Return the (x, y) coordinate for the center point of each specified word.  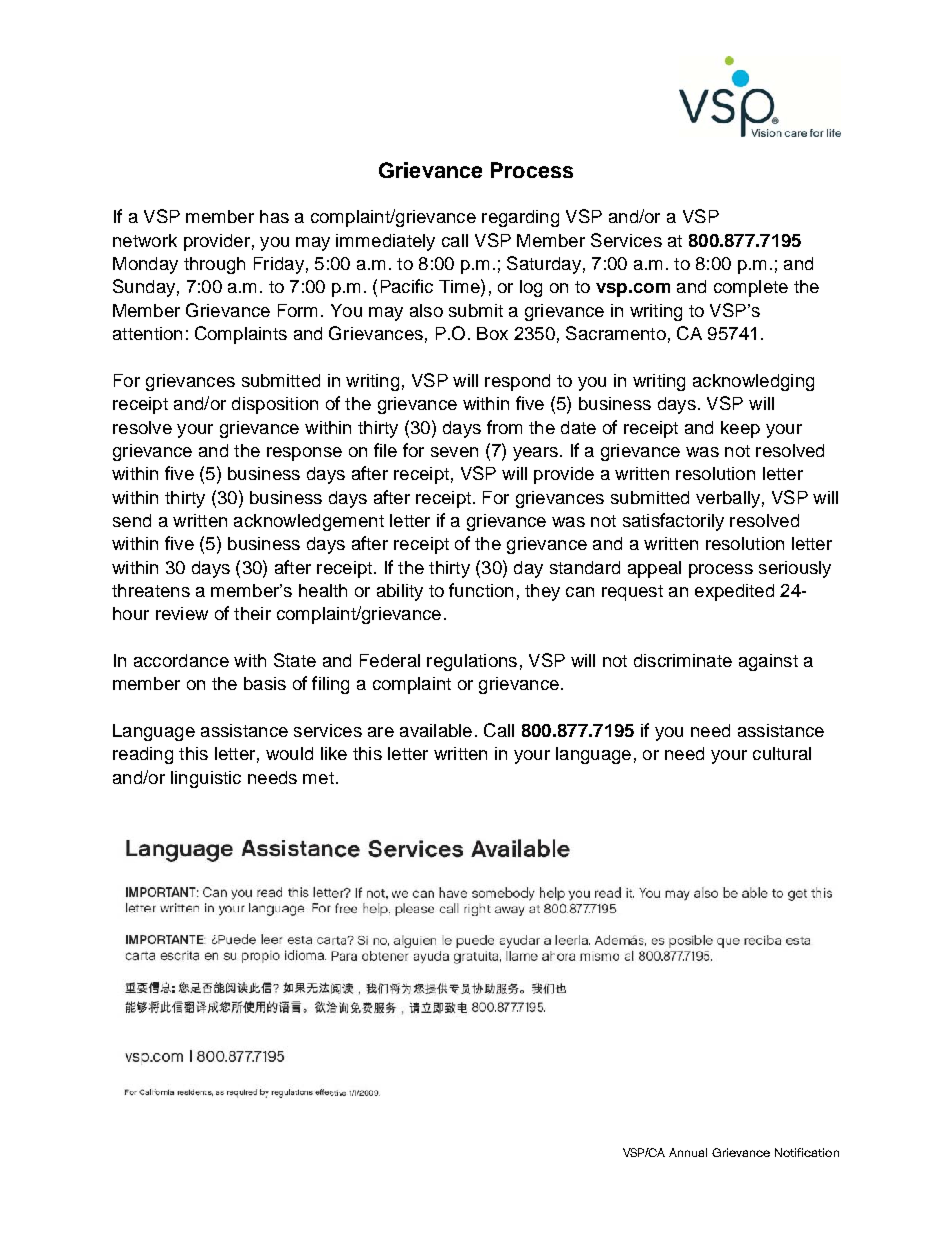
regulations (472, 662)
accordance (181, 660)
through (214, 265)
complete (751, 288)
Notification (807, 1152)
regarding (520, 218)
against (768, 662)
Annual (688, 1152)
